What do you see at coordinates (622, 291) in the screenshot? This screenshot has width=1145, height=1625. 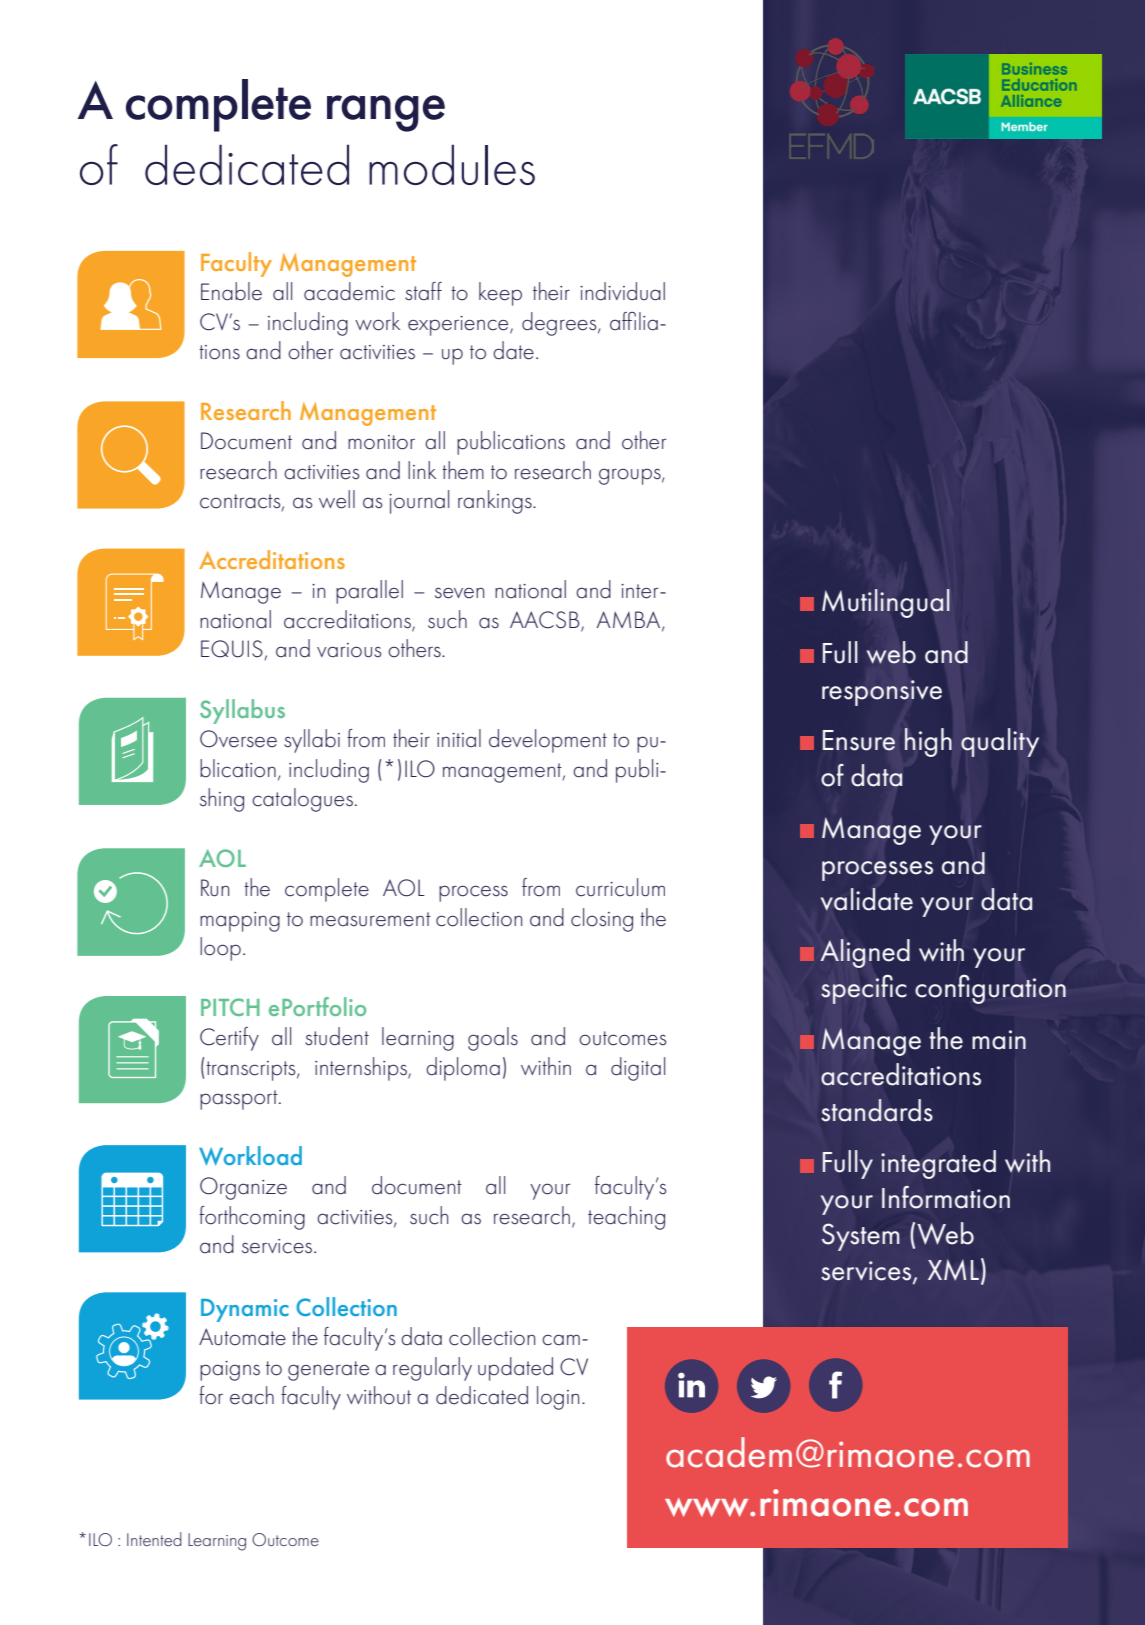 I see `individual` at bounding box center [622, 291].
